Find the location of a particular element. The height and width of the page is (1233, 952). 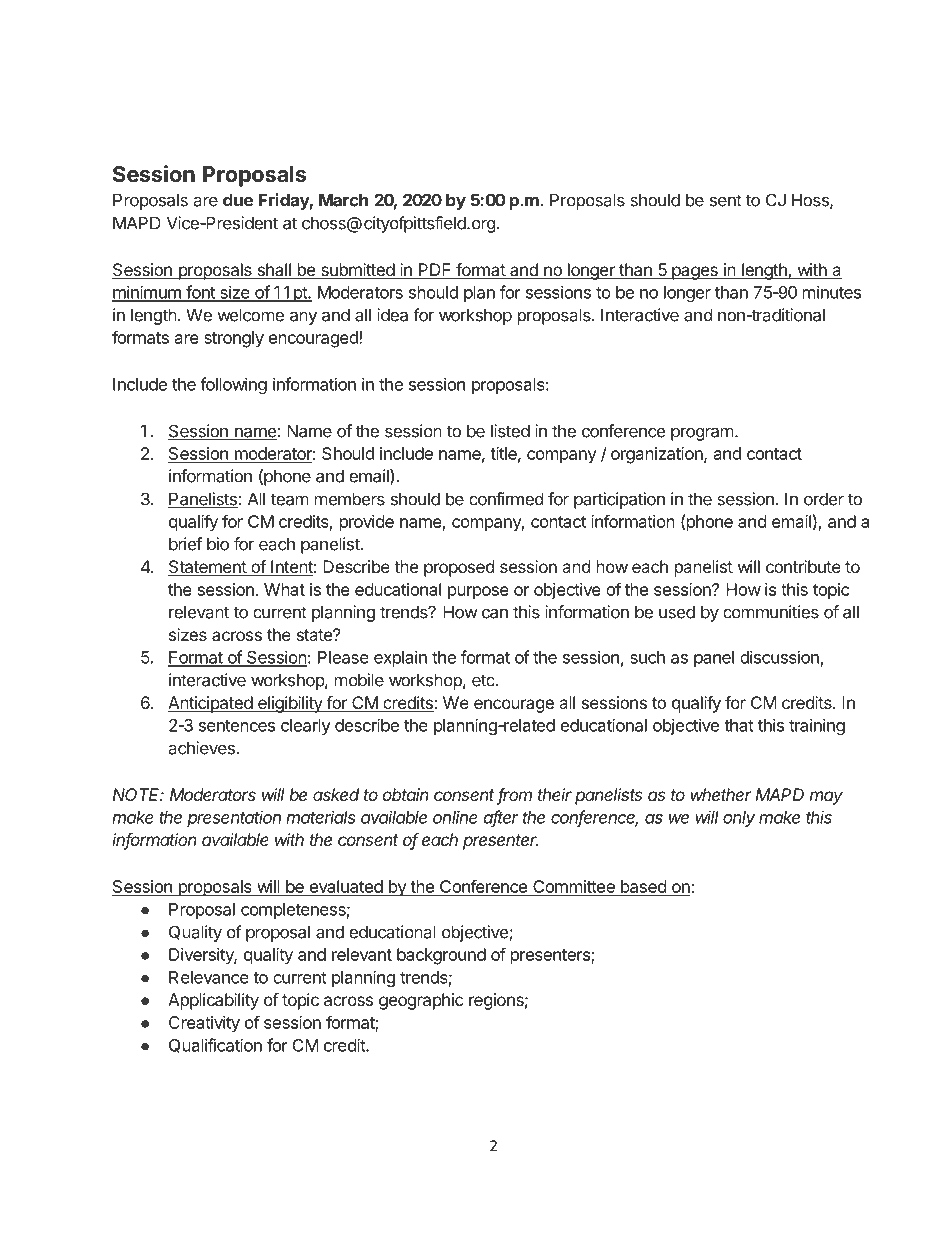

due is located at coordinates (238, 200).
